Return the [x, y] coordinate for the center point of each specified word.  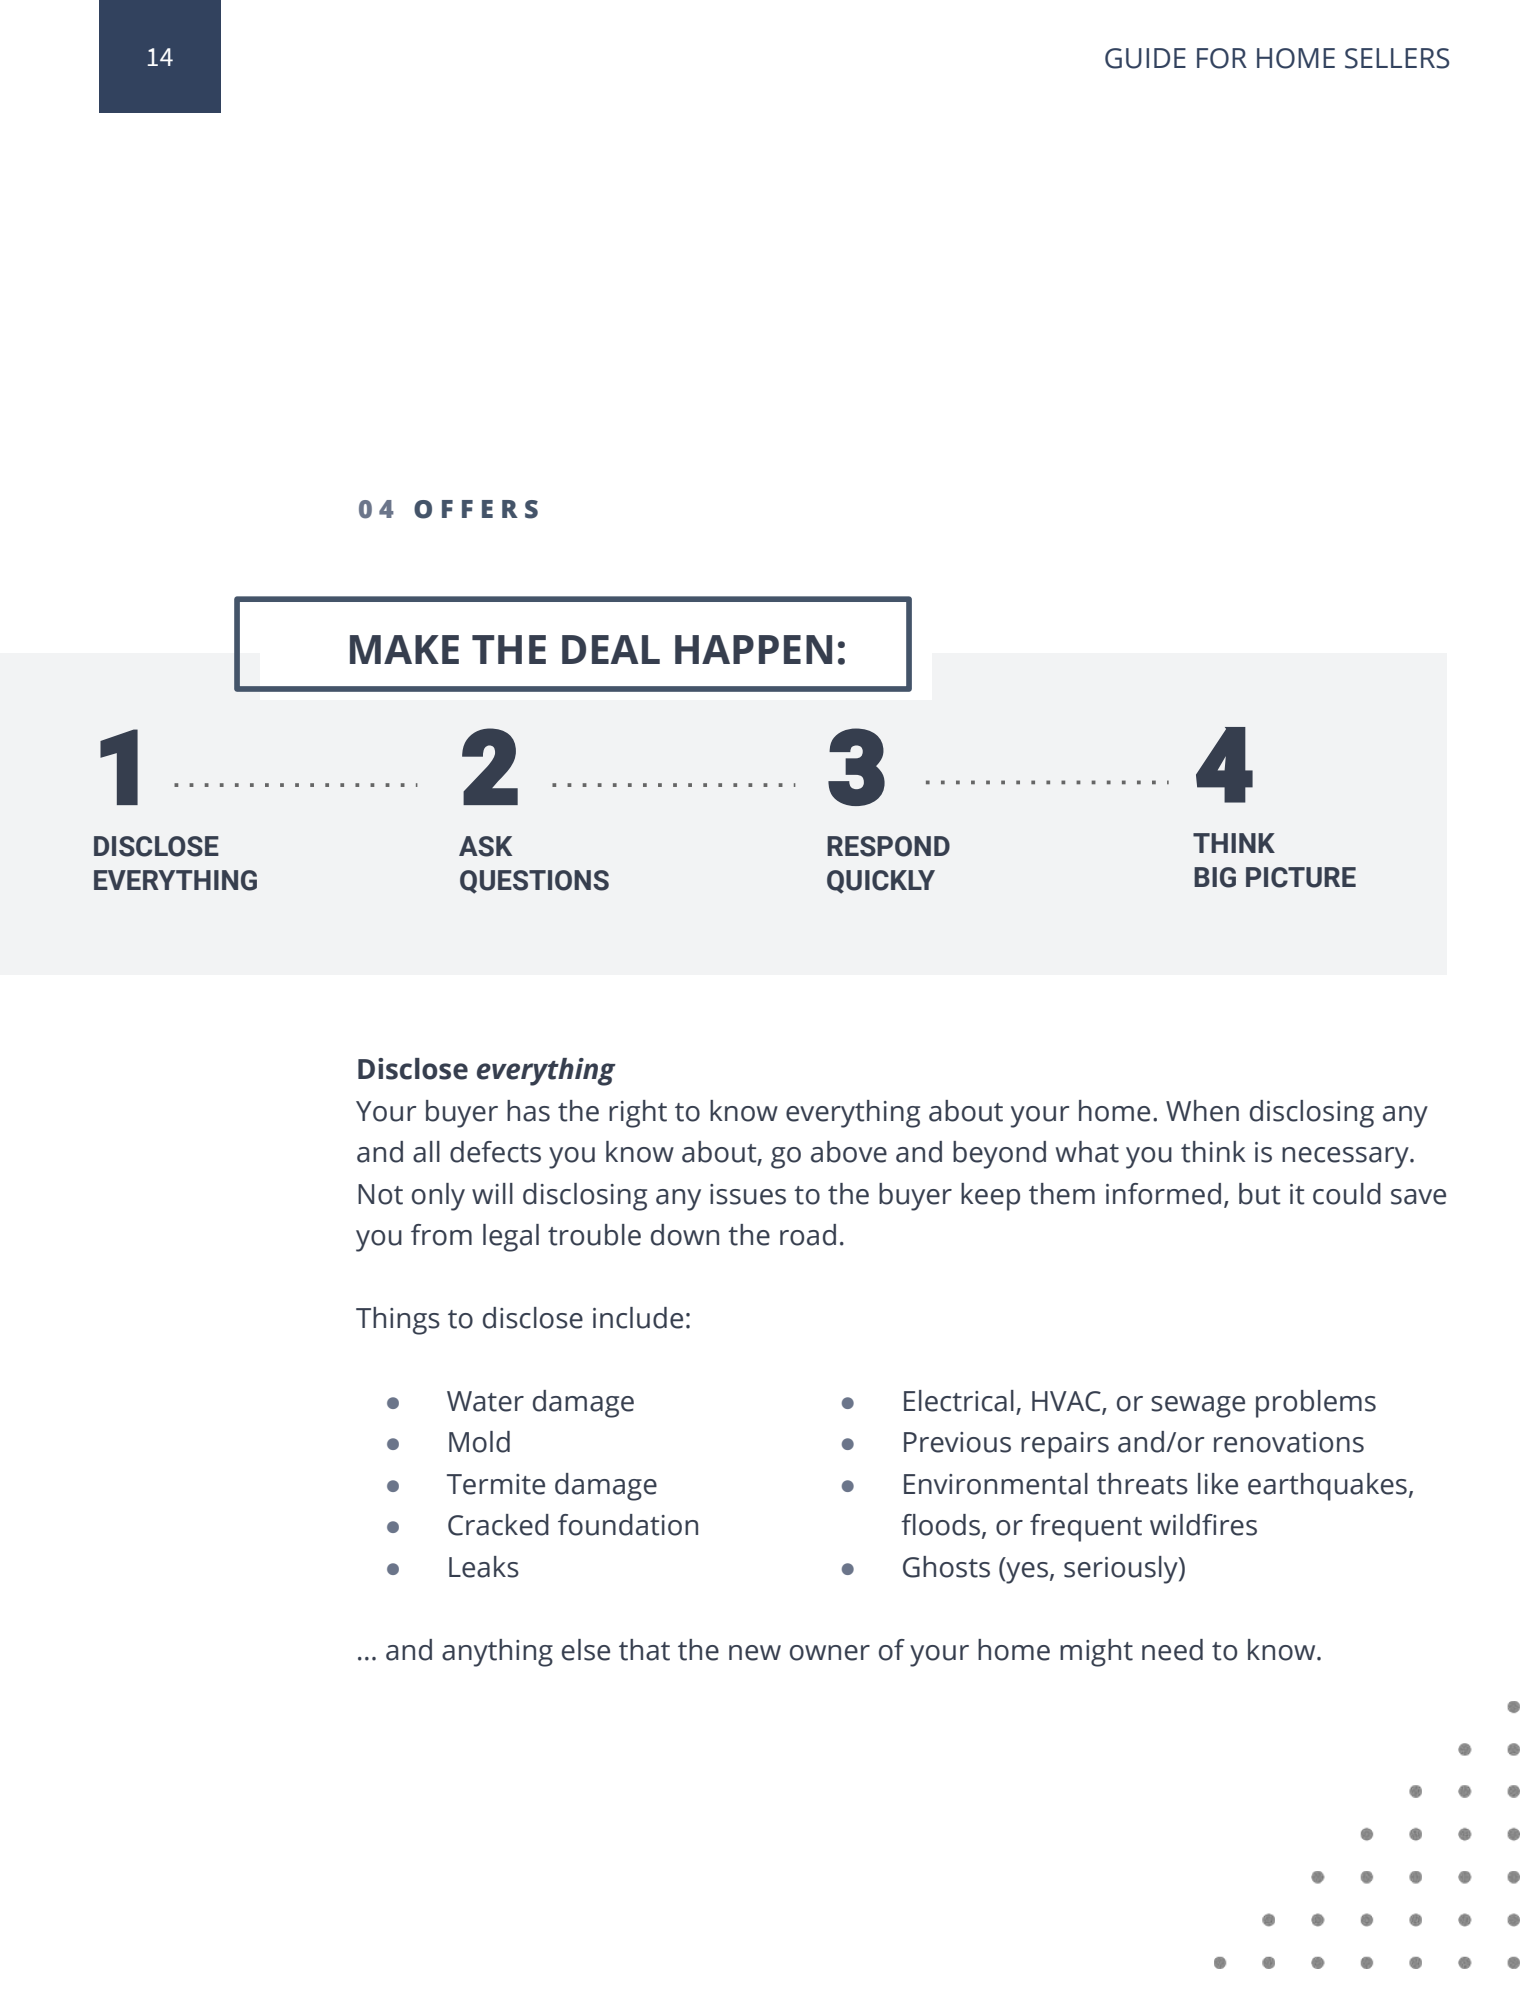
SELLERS [1397, 58]
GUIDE [1145, 58]
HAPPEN [753, 649]
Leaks [484, 1567]
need [1172, 1650]
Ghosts [946, 1567]
